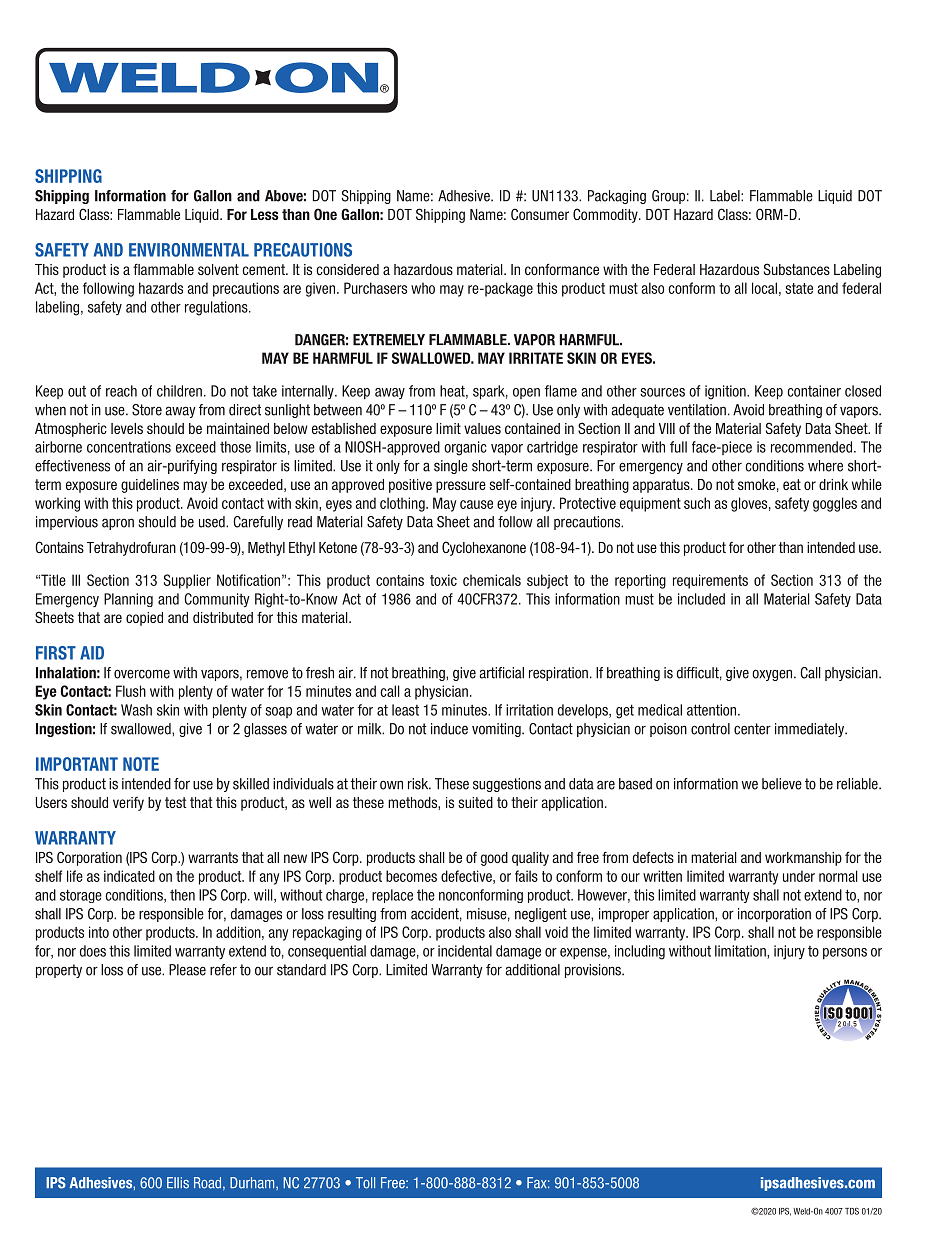 Image resolution: width=952 pixels, height=1233 pixels. Describe the element at coordinates (797, 269) in the page. I see `Substances` at that location.
